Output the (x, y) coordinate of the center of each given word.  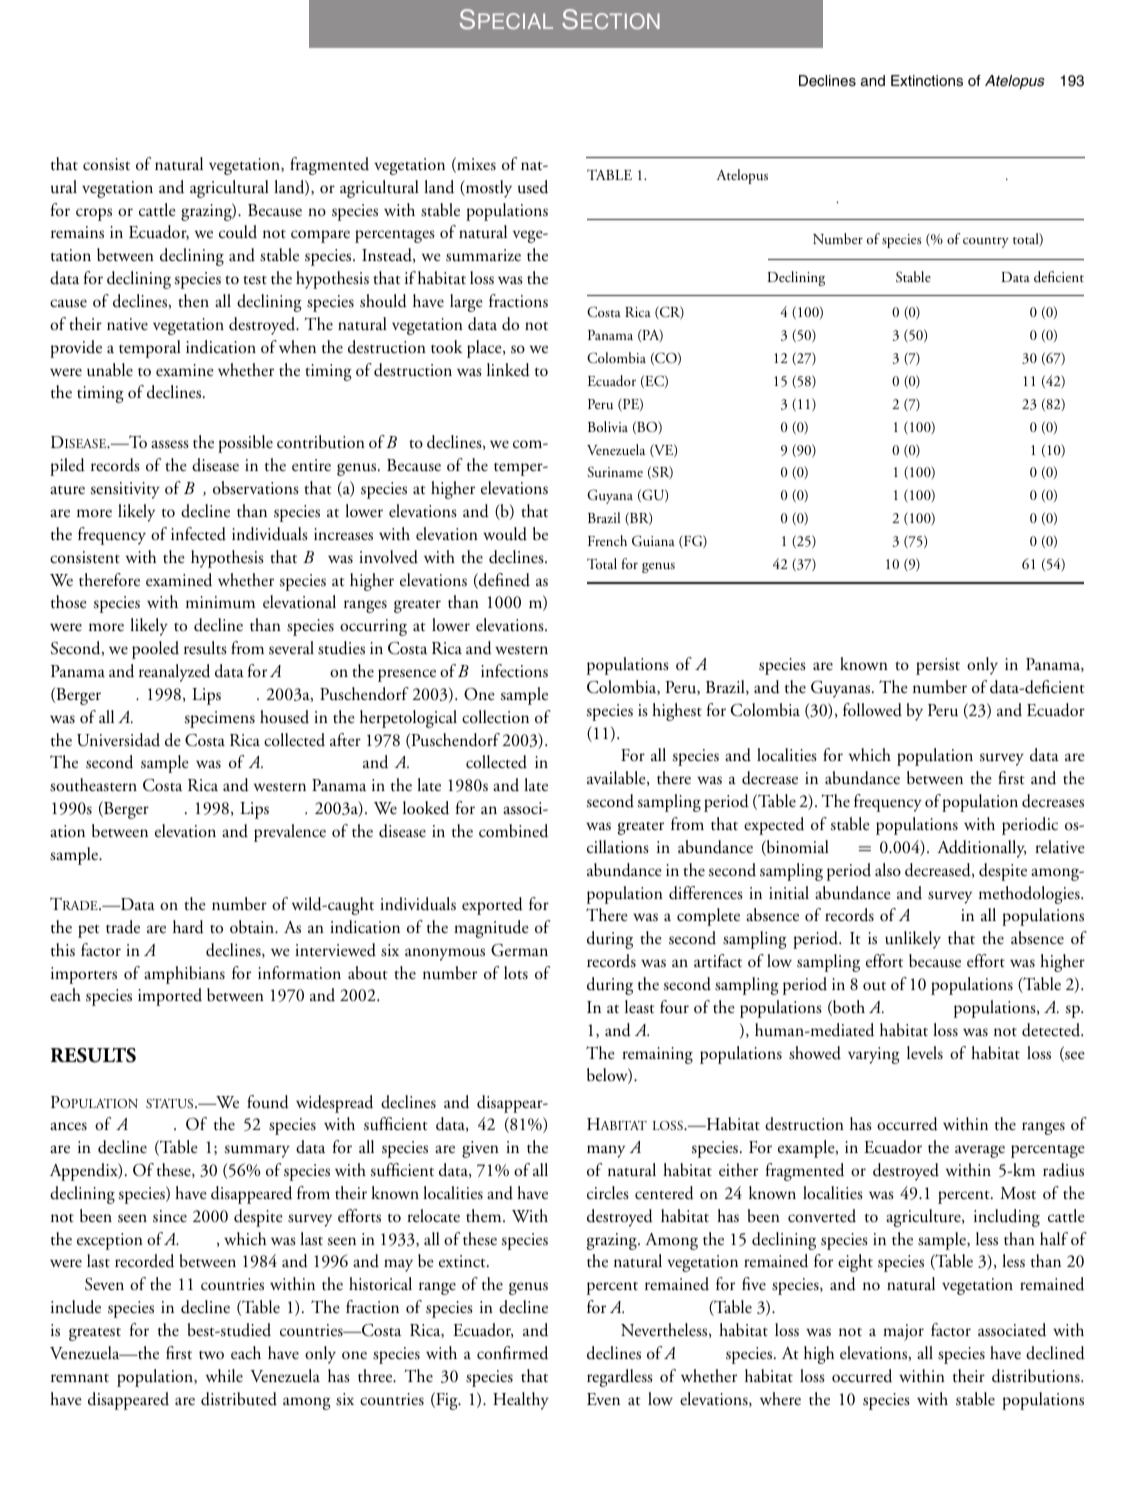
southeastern (93, 785)
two (211, 1355)
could (238, 232)
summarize (483, 255)
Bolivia (608, 426)
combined (513, 831)
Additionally (981, 849)
